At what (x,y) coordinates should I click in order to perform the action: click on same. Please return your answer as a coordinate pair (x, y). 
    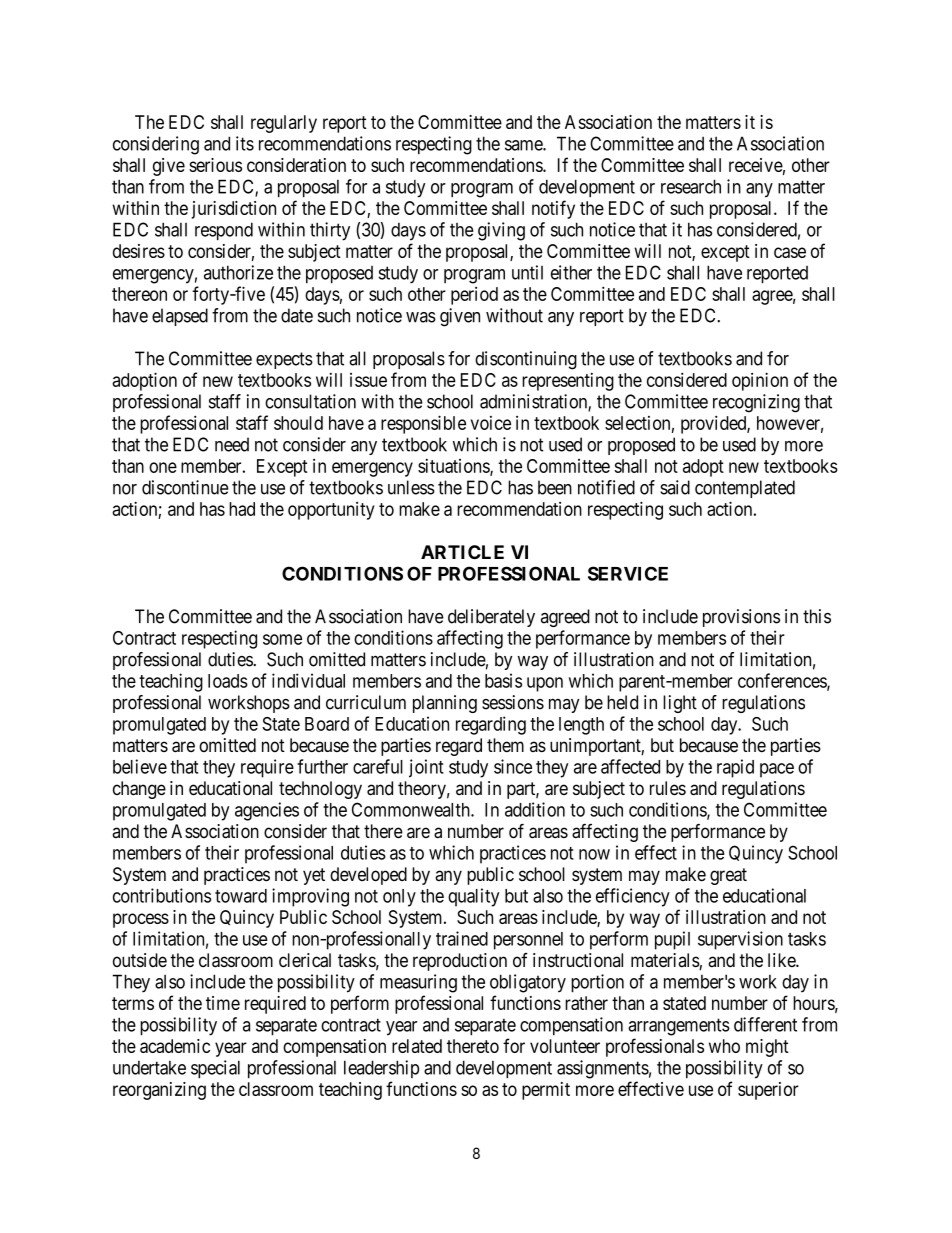
    Looking at the image, I should click on (524, 145).
